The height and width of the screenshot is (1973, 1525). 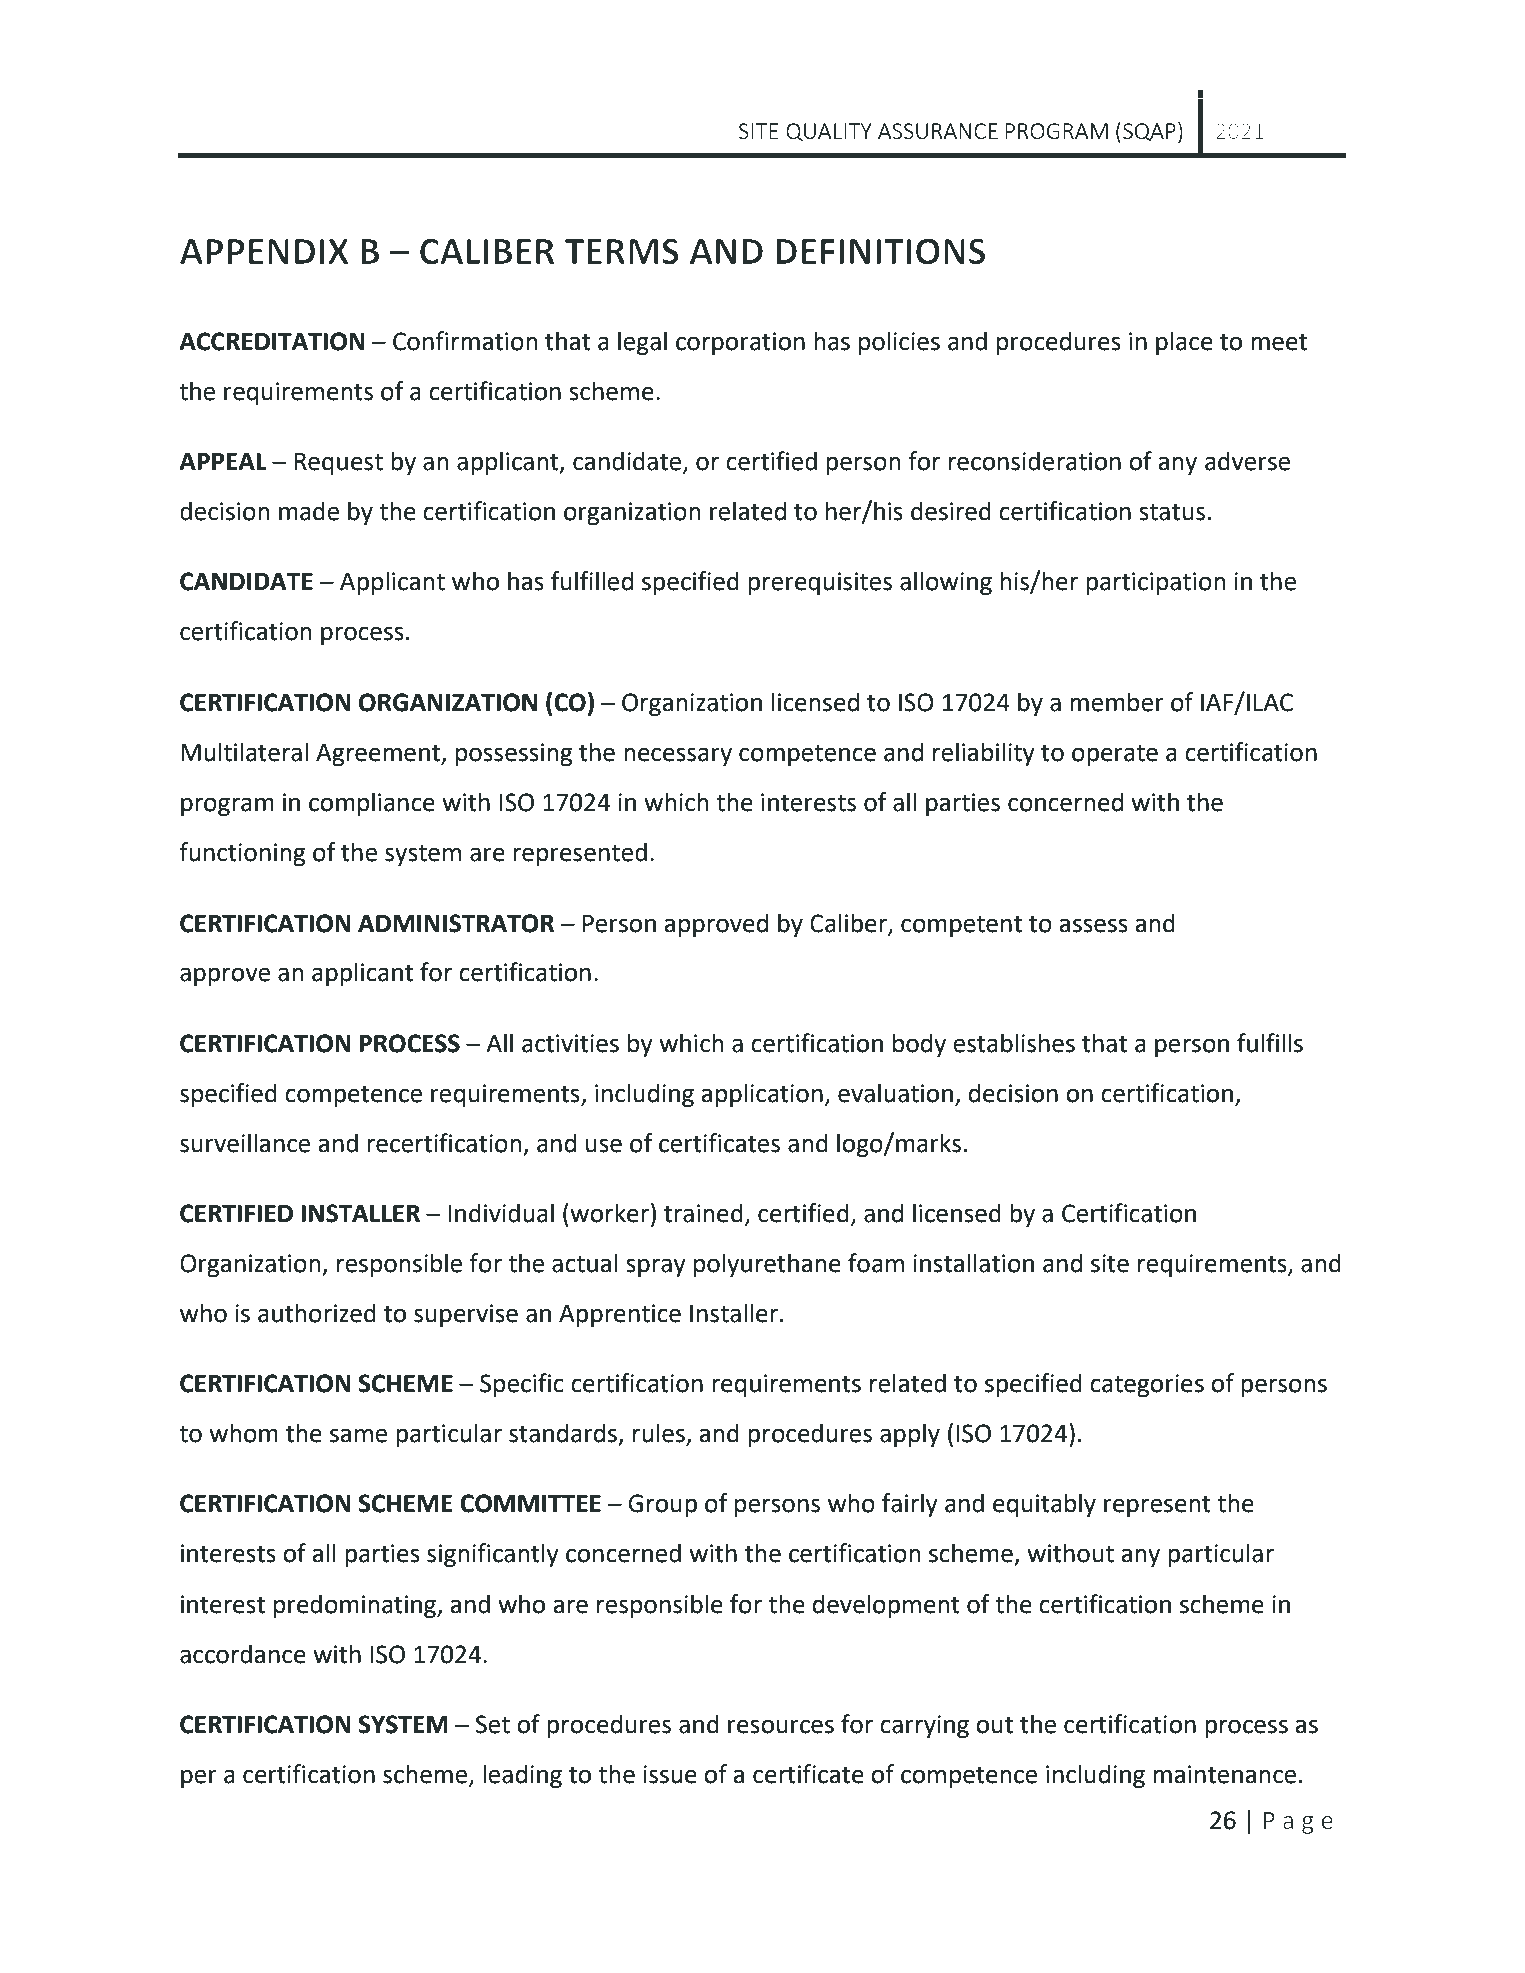 I want to click on QUALITY, so click(x=829, y=132).
